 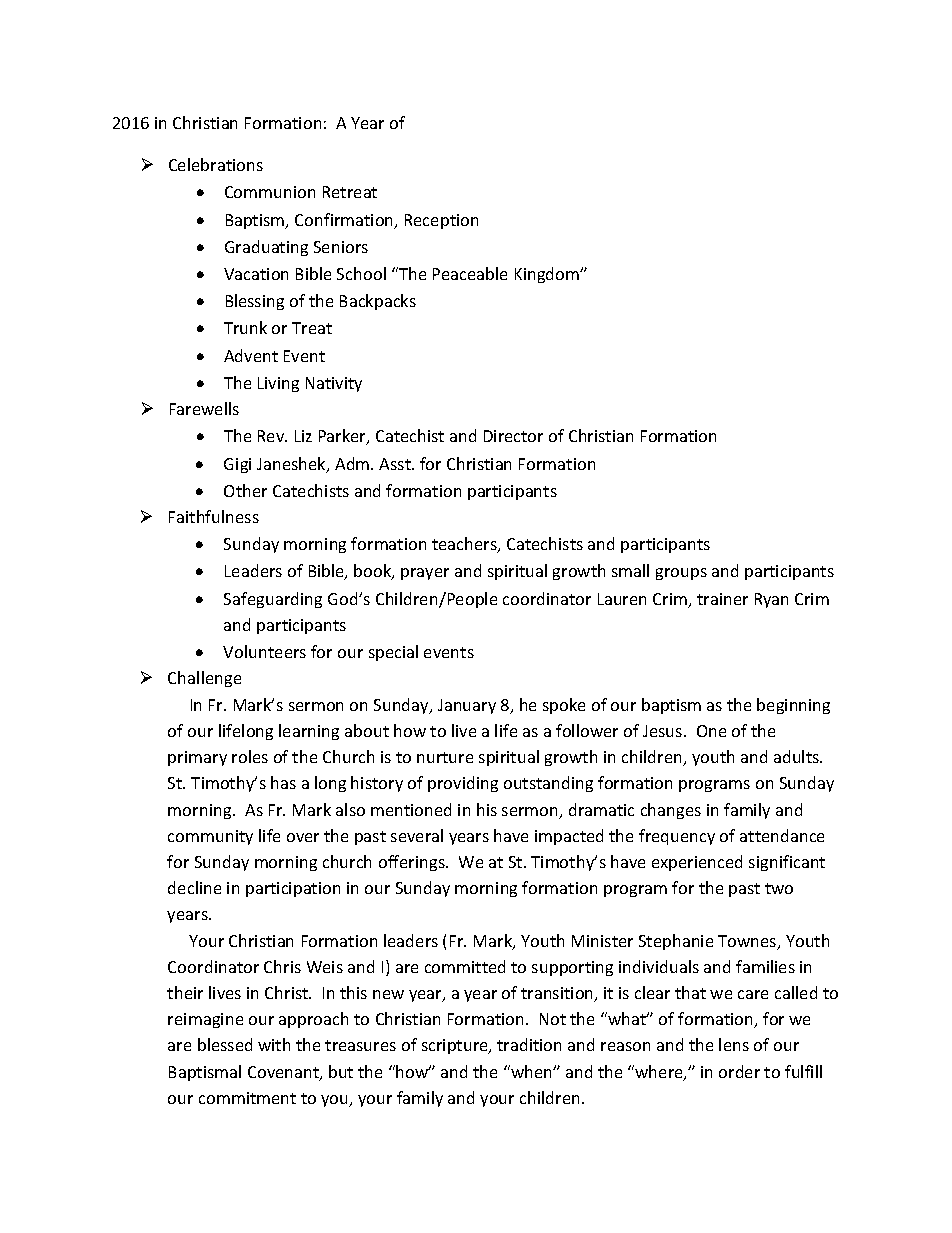 I want to click on Covenant, so click(x=284, y=1073).
